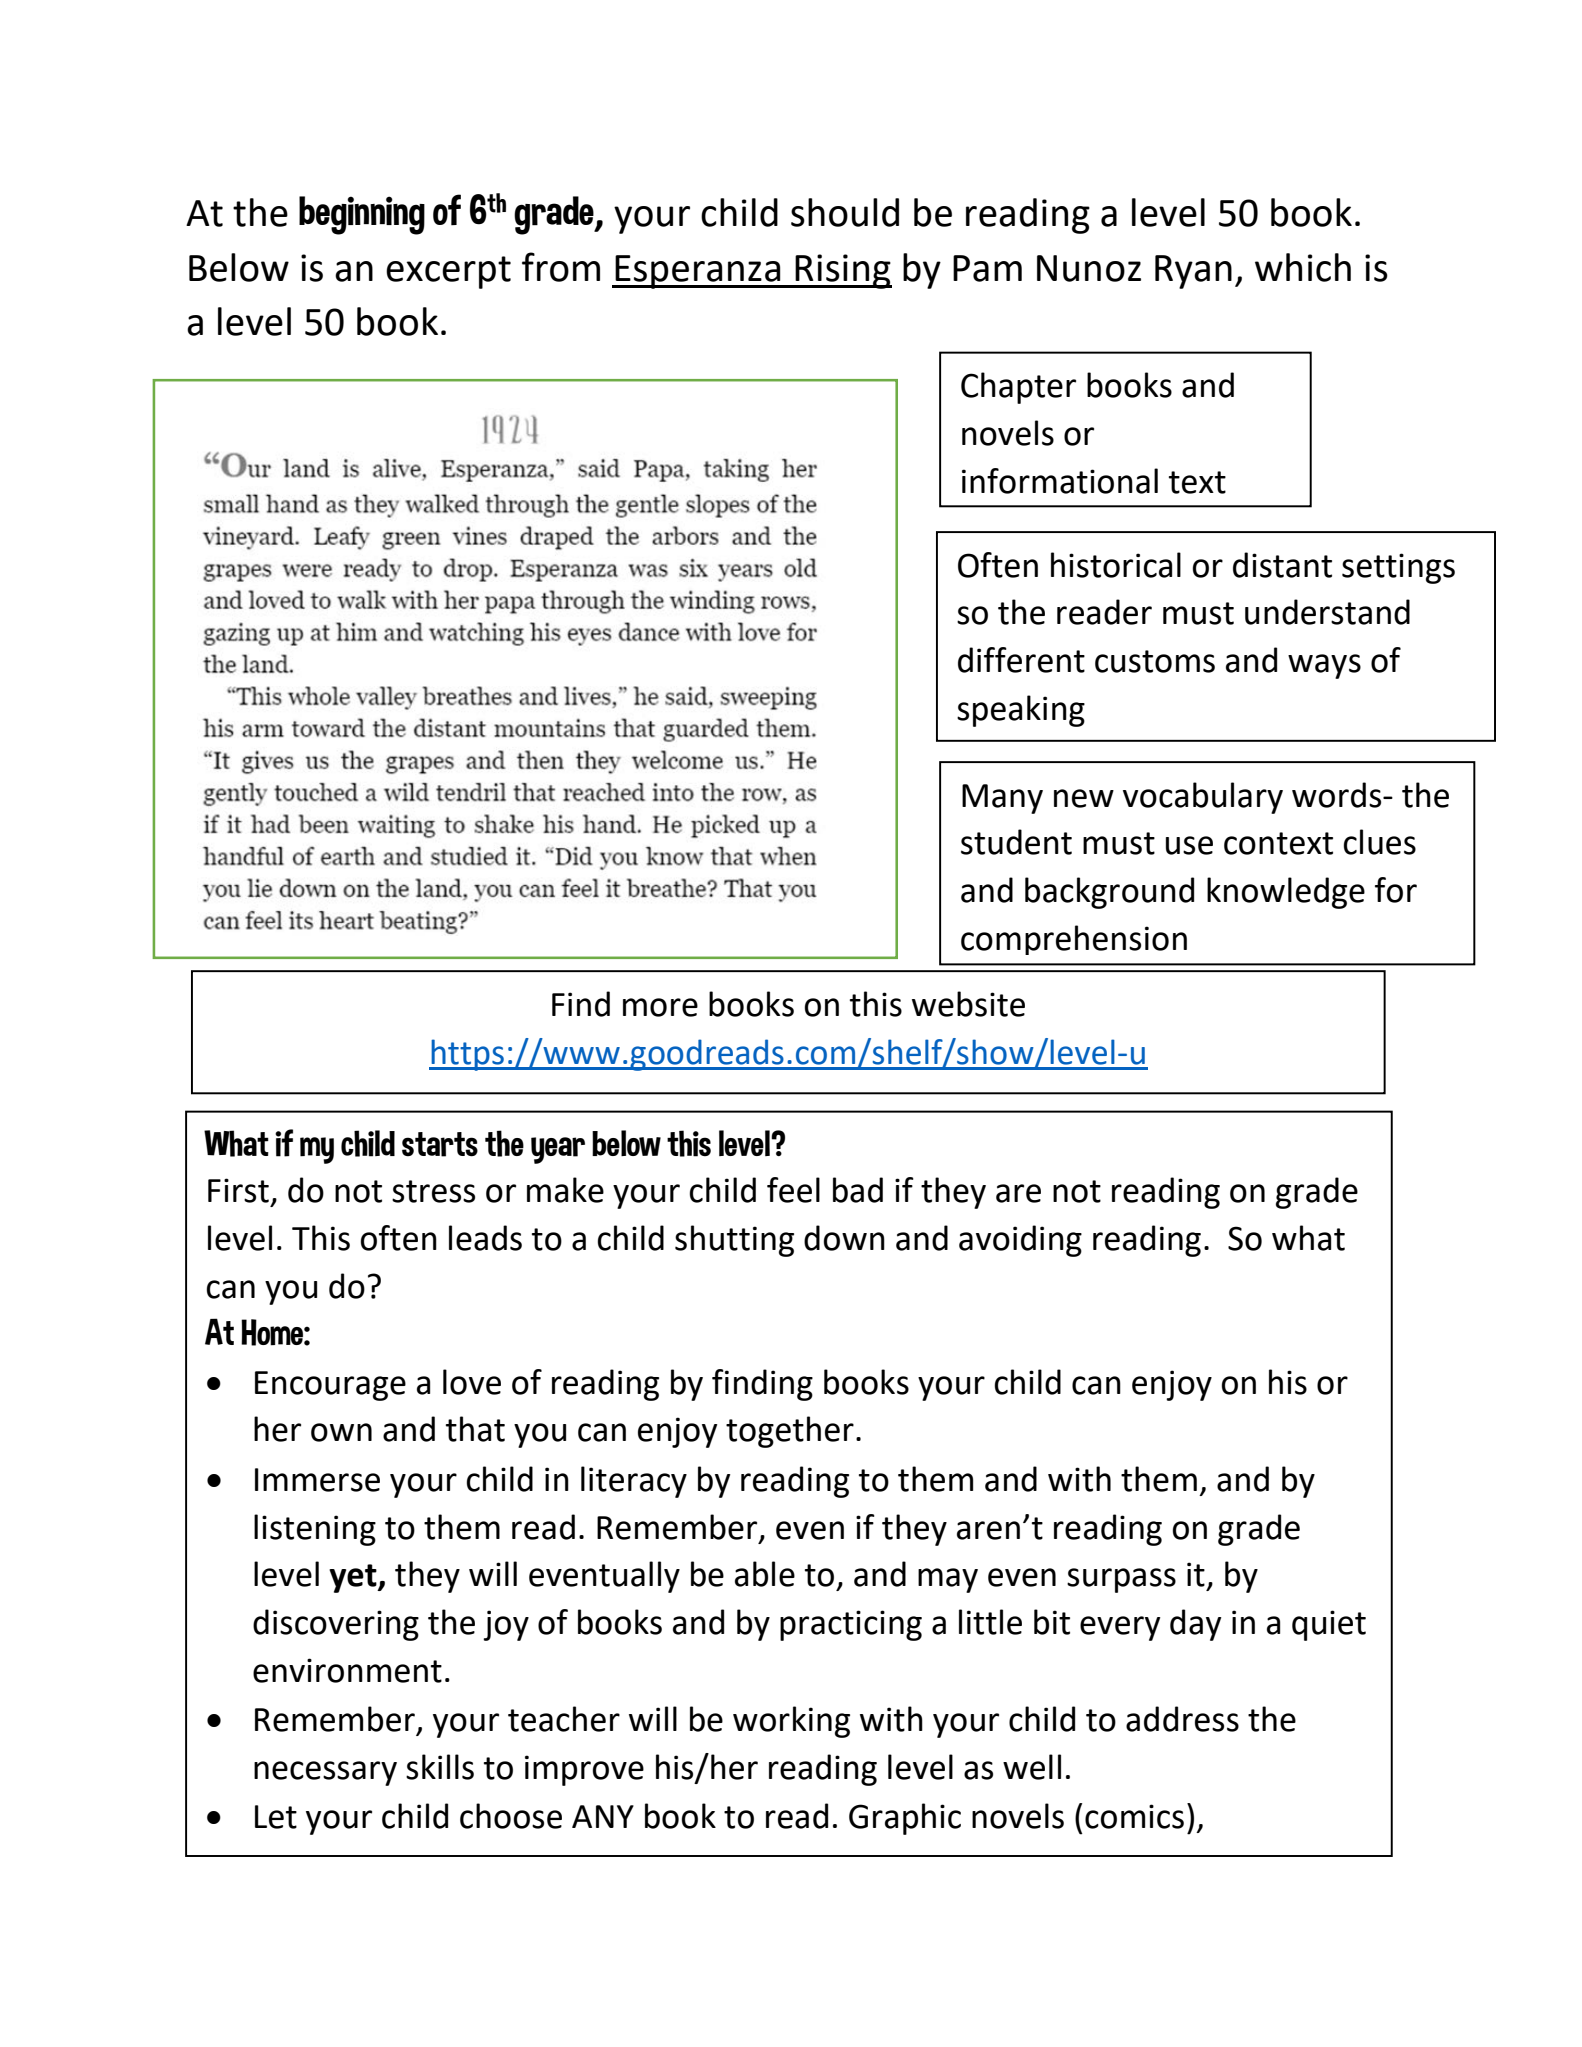 The height and width of the screenshot is (2047, 1582). What do you see at coordinates (968, 1004) in the screenshot?
I see `website` at bounding box center [968, 1004].
